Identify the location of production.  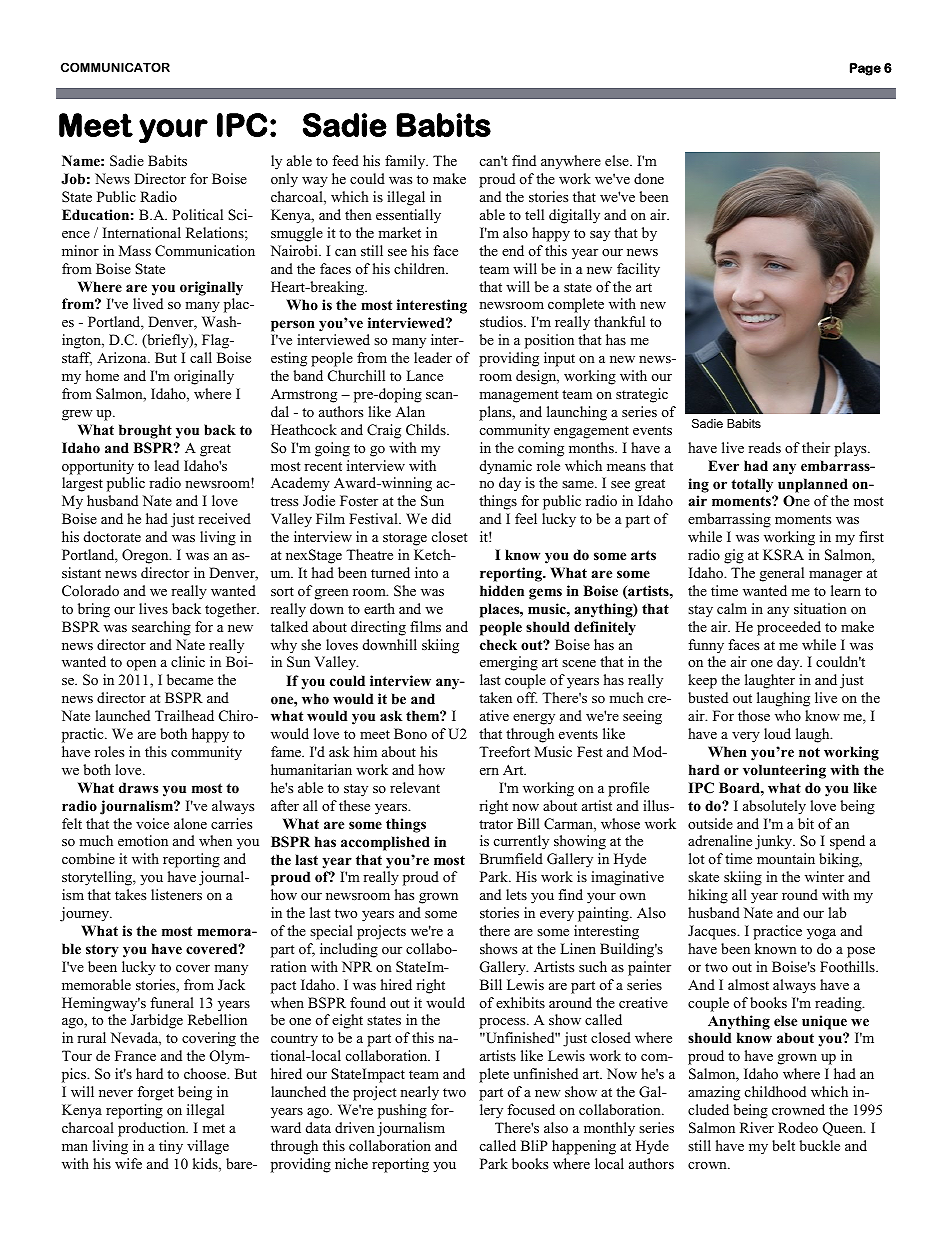
(153, 1129).
